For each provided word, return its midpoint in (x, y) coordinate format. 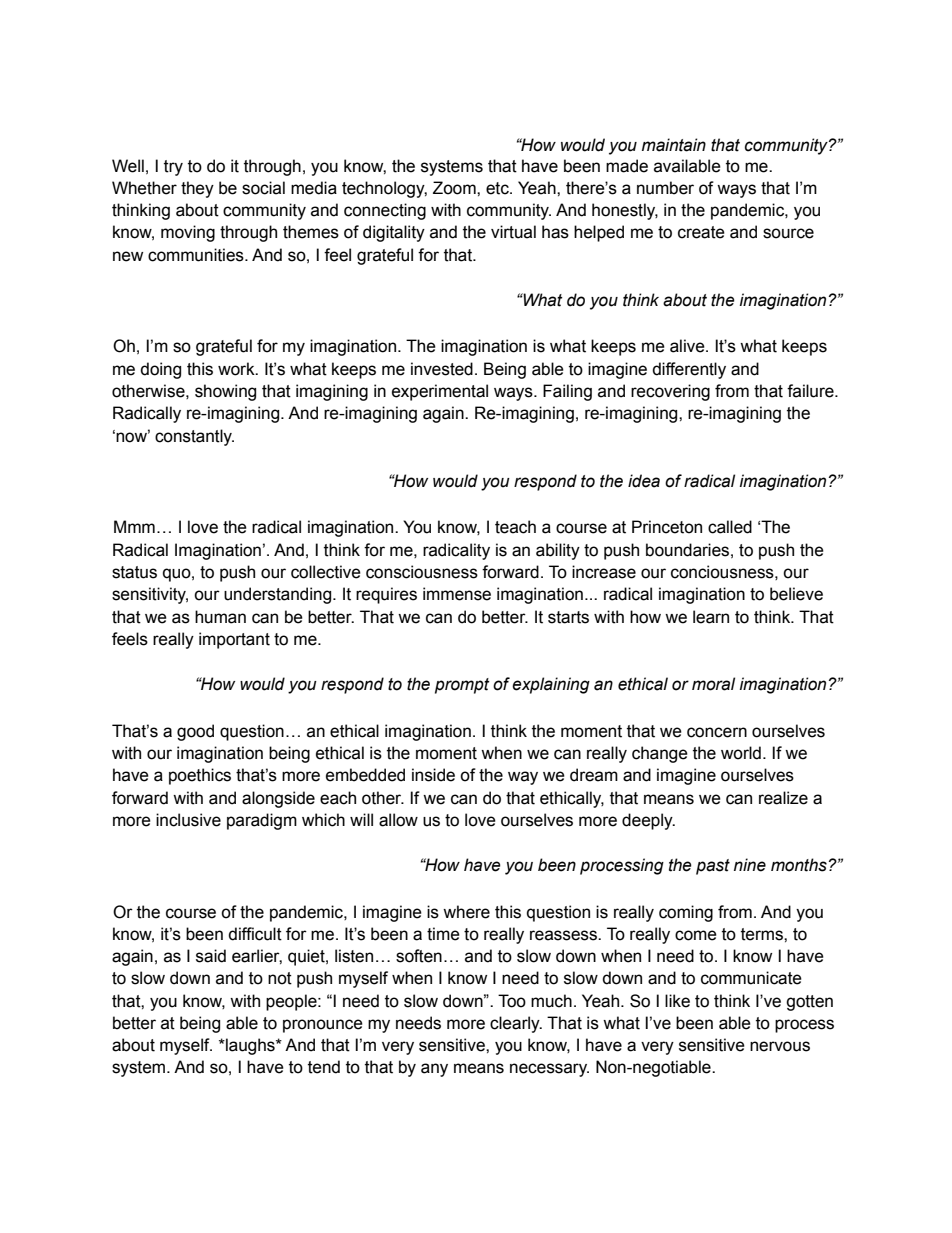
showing (225, 392)
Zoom (455, 188)
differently (689, 370)
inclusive (188, 820)
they (197, 189)
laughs (250, 1046)
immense (457, 594)
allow (398, 820)
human (220, 617)
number (665, 188)
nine (750, 865)
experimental (440, 392)
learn (711, 617)
